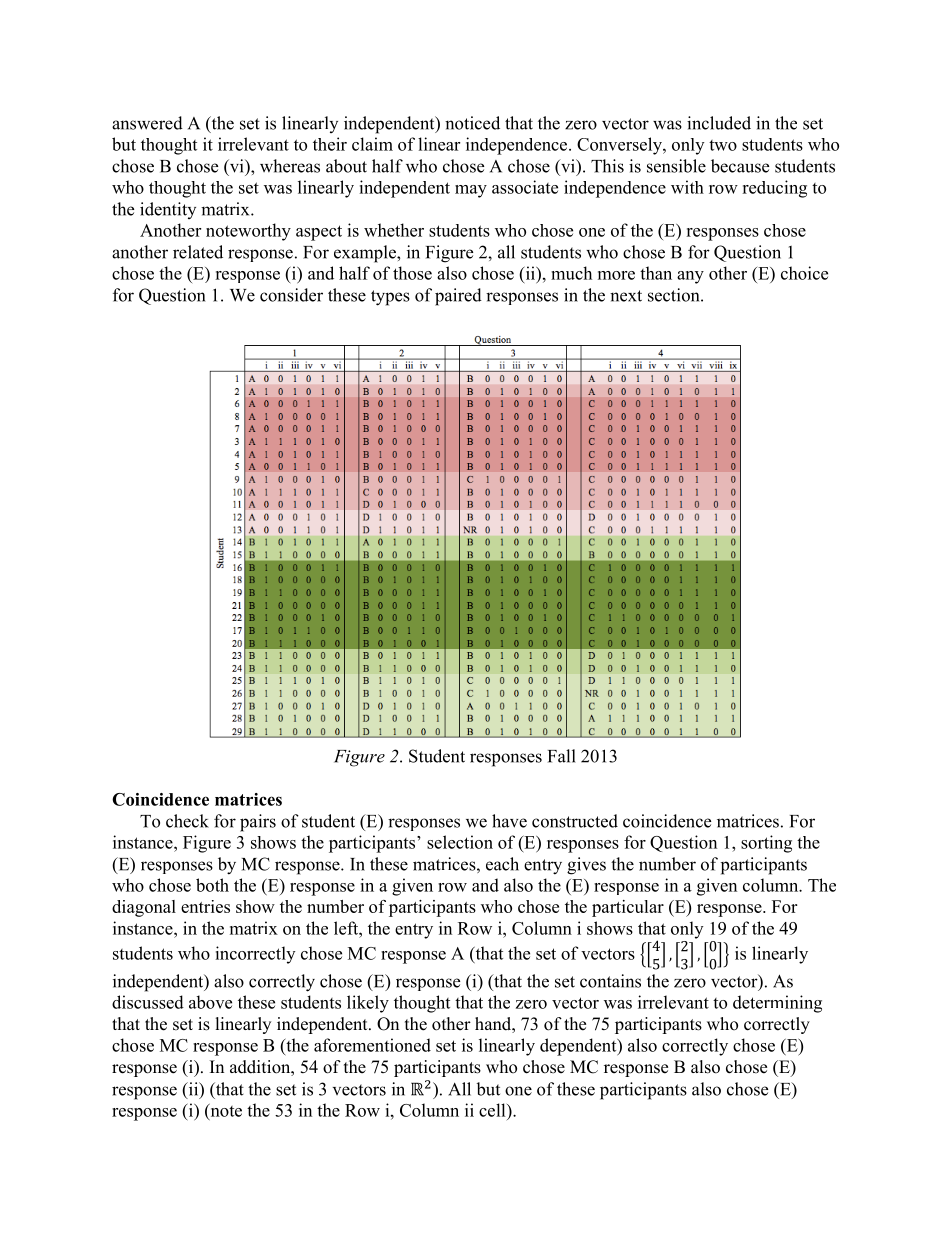  What do you see at coordinates (777, 1004) in the screenshot?
I see `determining` at bounding box center [777, 1004].
